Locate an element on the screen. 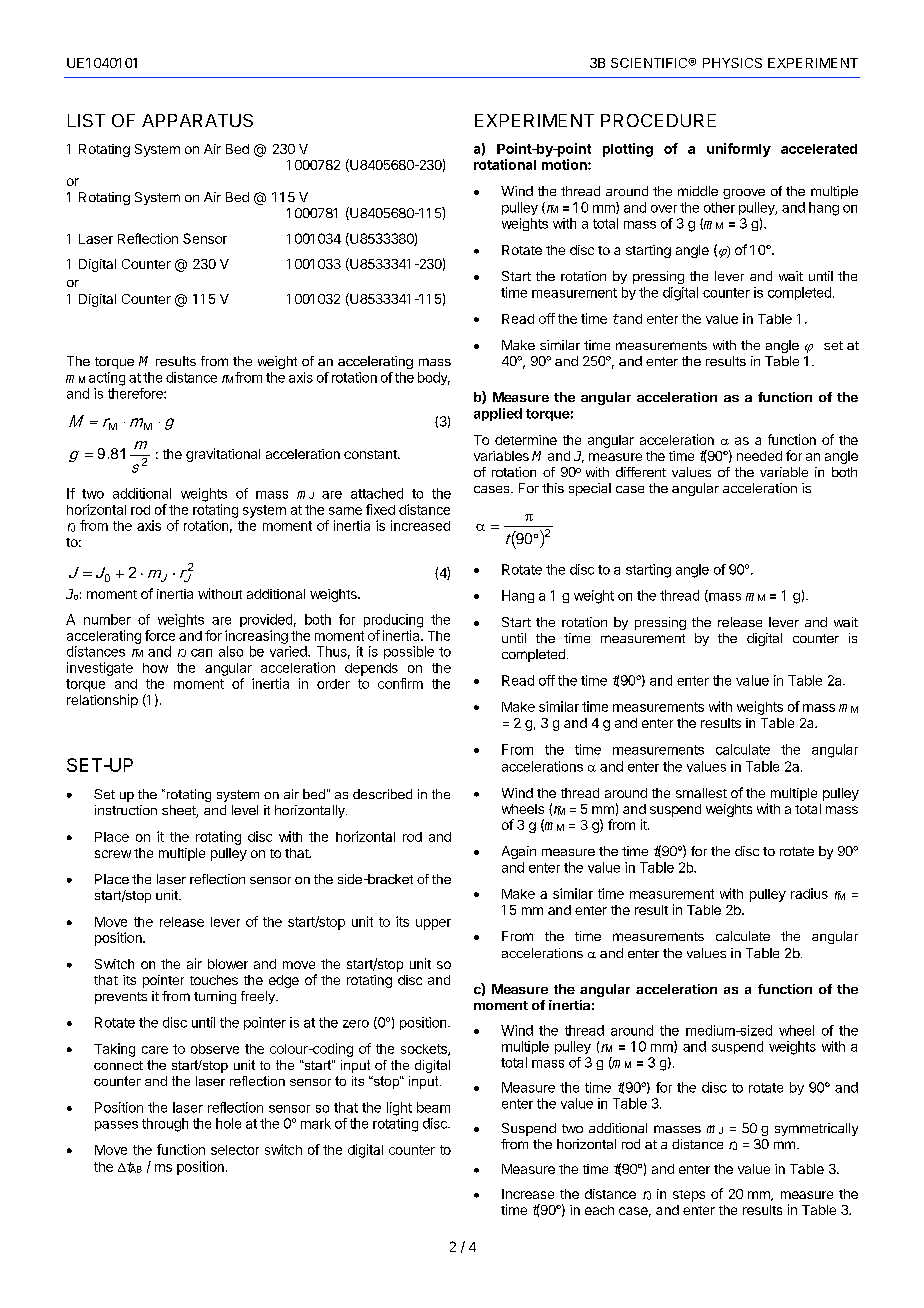 The image size is (924, 1308). PHYSICS is located at coordinates (732, 63).
